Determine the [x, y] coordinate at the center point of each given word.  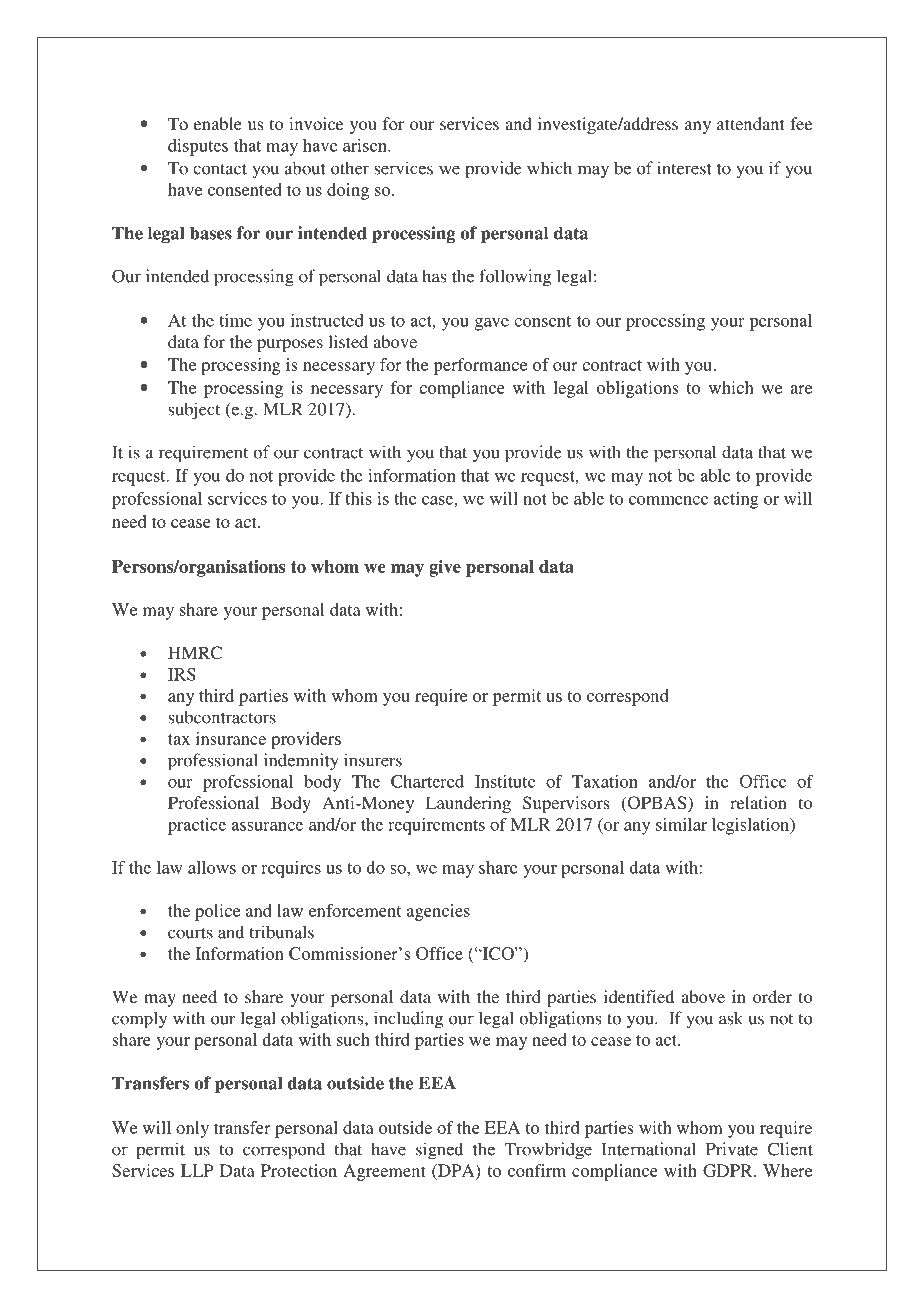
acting [736, 500]
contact [220, 169]
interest [684, 168]
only [192, 1129]
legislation [752, 826]
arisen [366, 145]
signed [439, 1151]
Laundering [468, 804]
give [445, 568]
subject [194, 411]
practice [197, 826]
